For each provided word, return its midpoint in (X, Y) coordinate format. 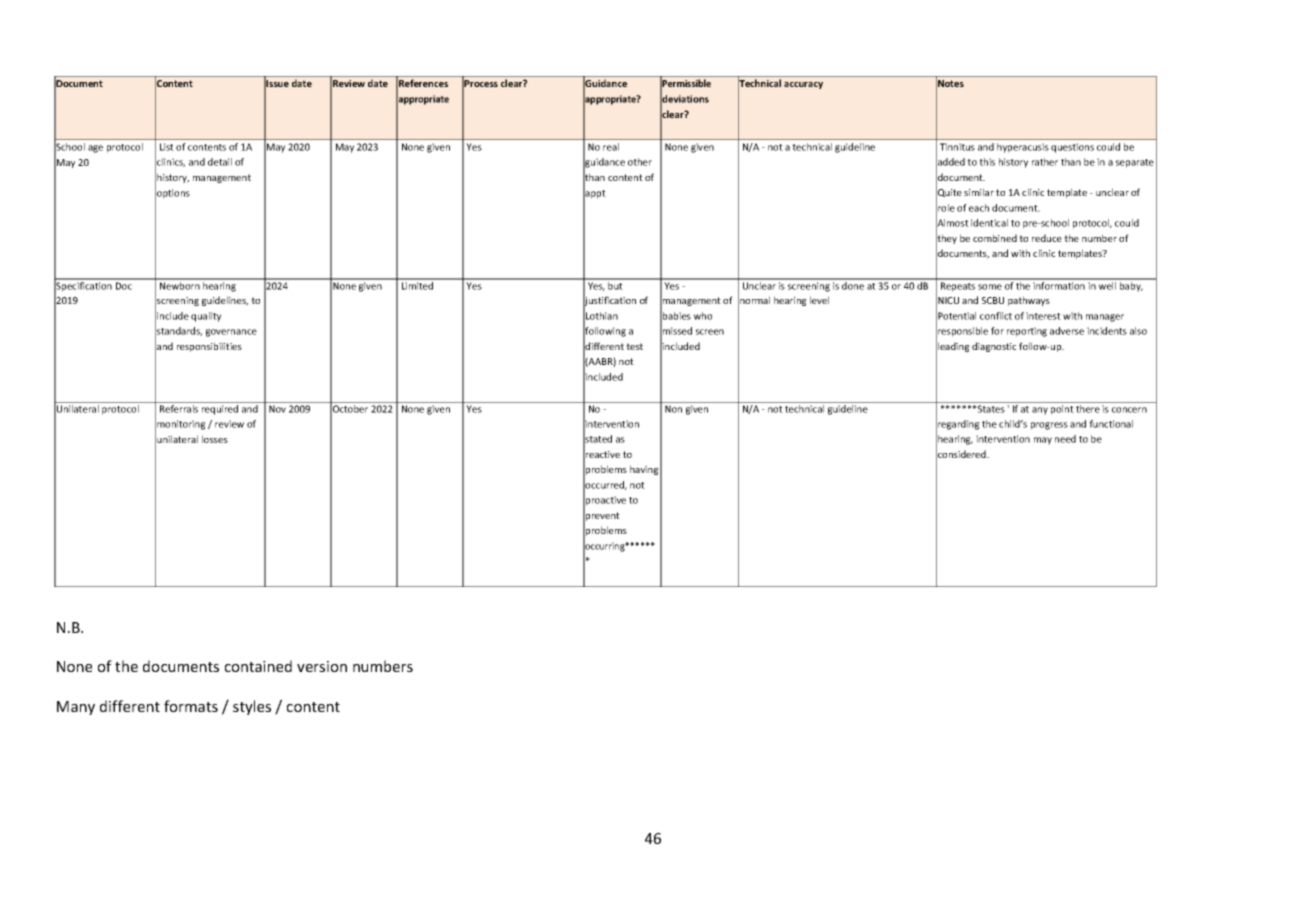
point (1062, 410)
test (634, 346)
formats (191, 706)
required (220, 410)
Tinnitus (957, 147)
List (167, 147)
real (611, 147)
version (322, 666)
